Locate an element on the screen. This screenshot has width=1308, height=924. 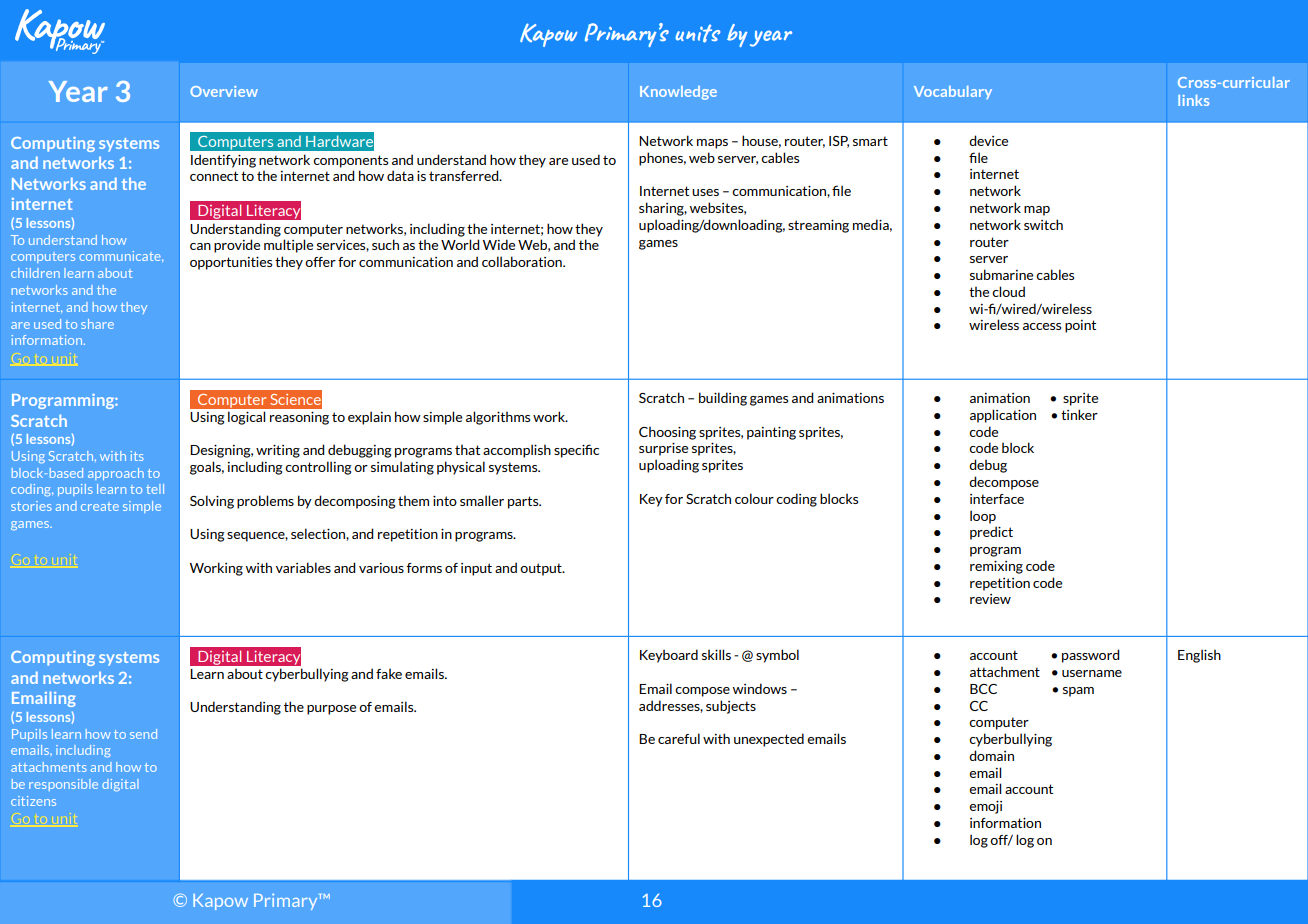
tinker is located at coordinates (1079, 414).
